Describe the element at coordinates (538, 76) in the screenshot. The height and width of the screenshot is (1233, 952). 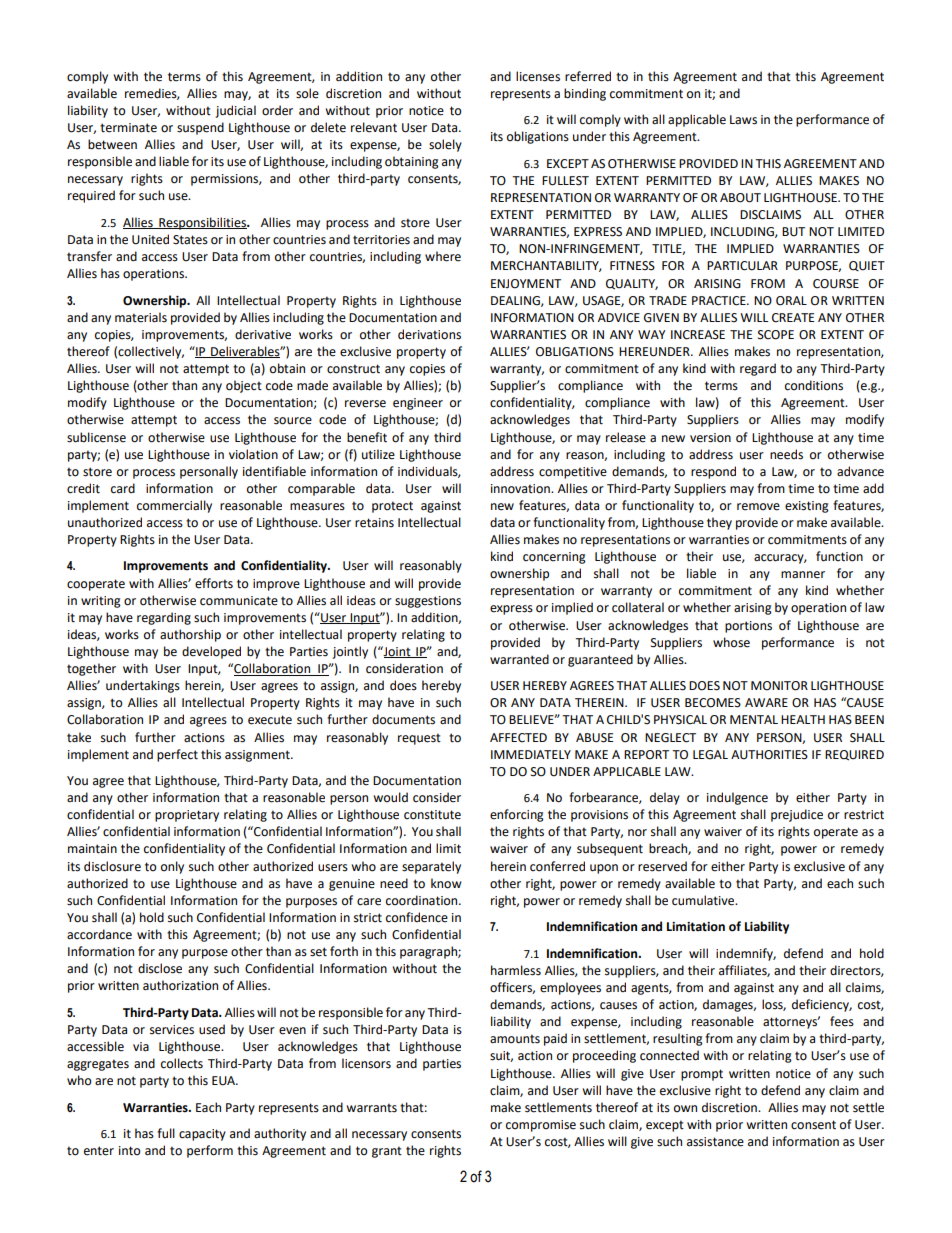
I see `licenses` at that location.
